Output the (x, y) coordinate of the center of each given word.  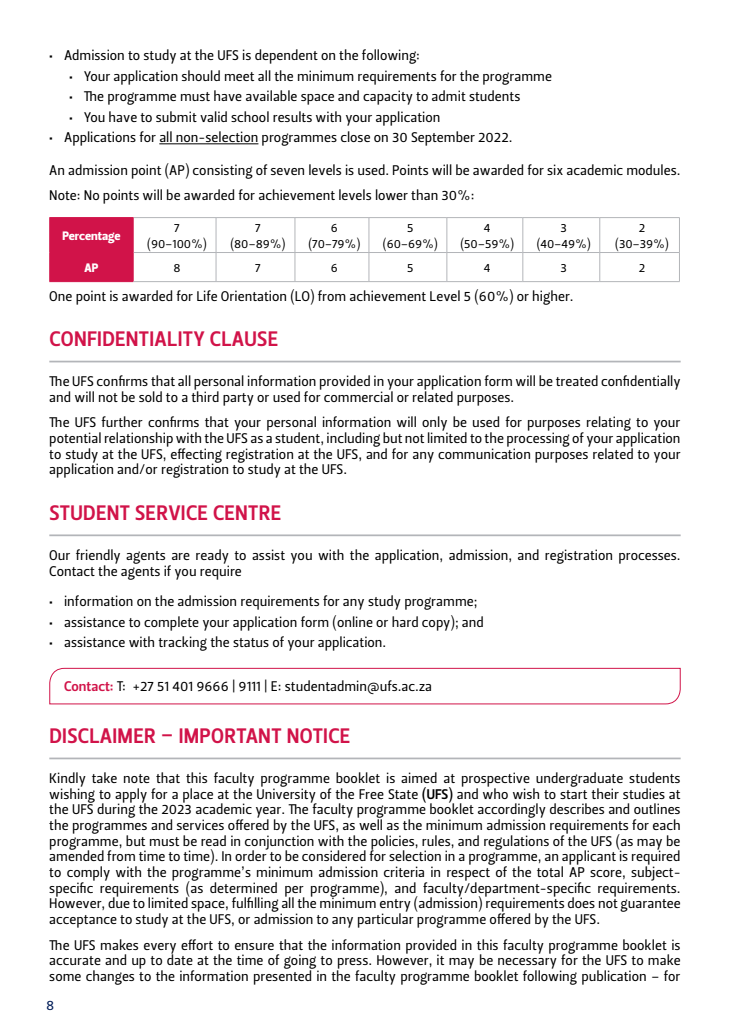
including (353, 439)
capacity (388, 97)
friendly (98, 557)
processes (649, 558)
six (555, 169)
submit (176, 116)
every (160, 949)
